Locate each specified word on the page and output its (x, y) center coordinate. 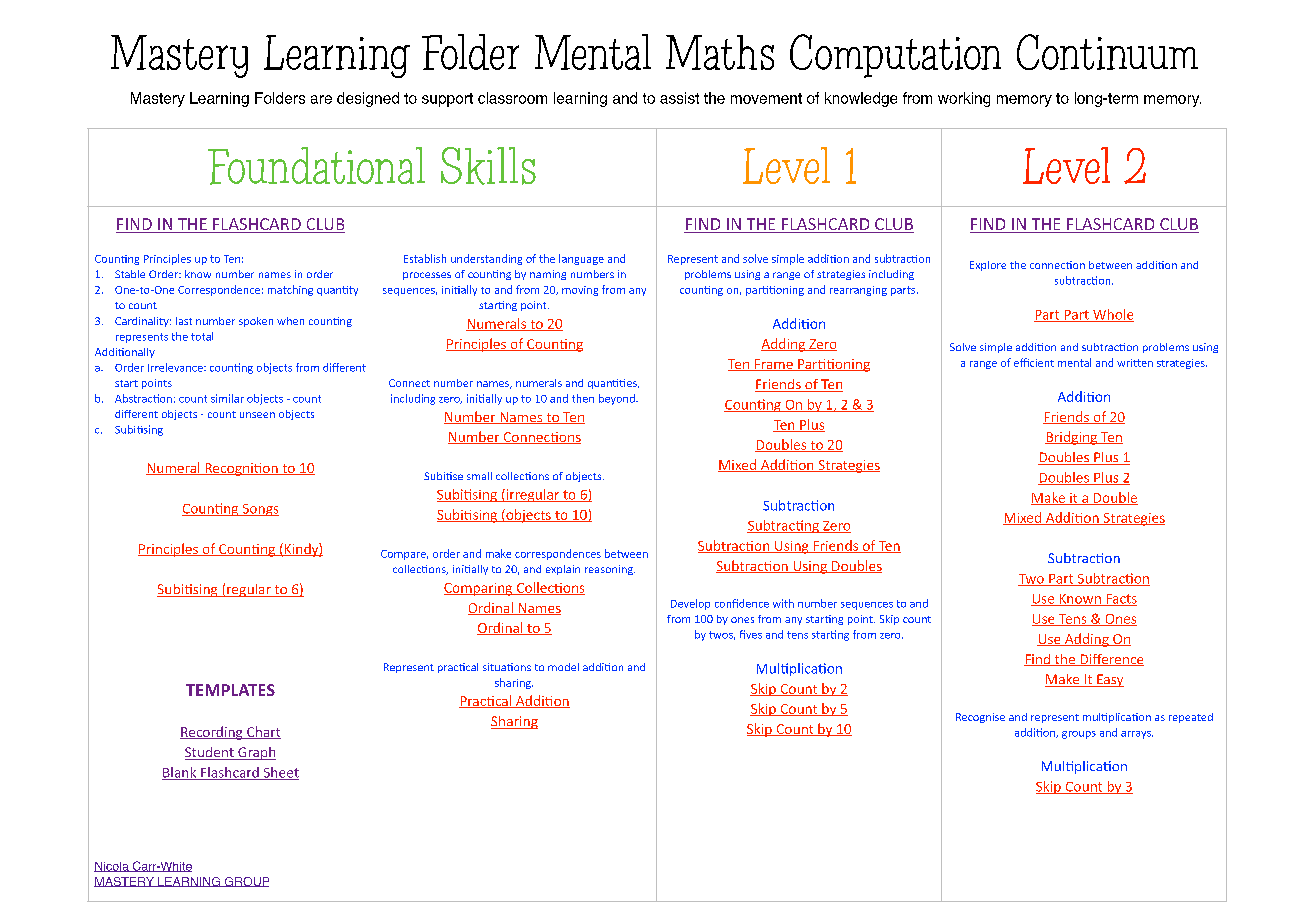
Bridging (1072, 438)
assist (679, 98)
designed (368, 99)
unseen (257, 415)
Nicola (112, 867)
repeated (1191, 718)
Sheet (280, 773)
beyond (618, 399)
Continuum (1107, 52)
